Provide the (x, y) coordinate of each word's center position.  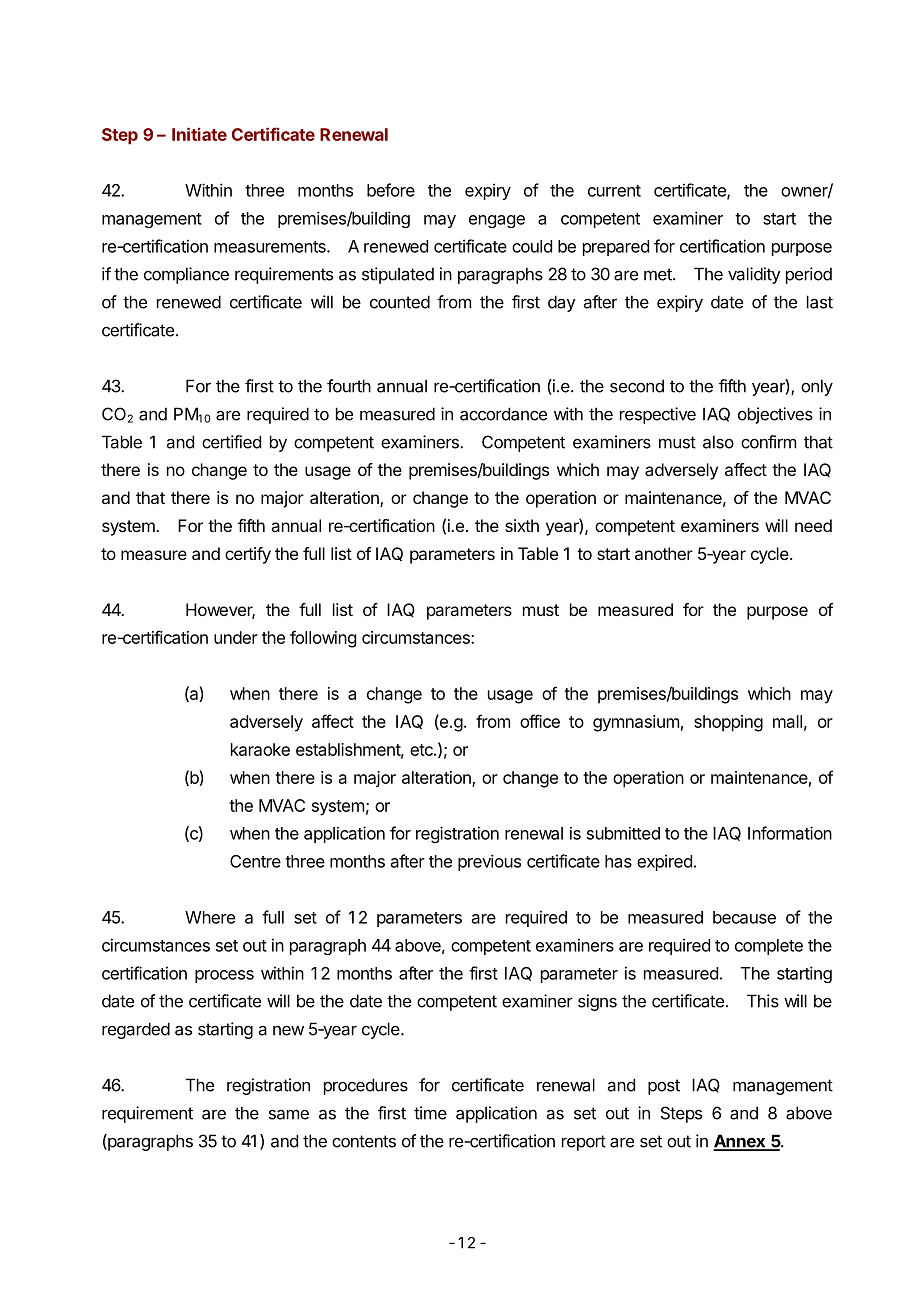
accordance (503, 414)
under (236, 637)
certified (231, 442)
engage (497, 221)
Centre (255, 861)
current (614, 191)
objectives (775, 415)
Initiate (199, 134)
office (540, 721)
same (289, 1114)
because (744, 917)
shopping (728, 723)
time (430, 1113)
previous (489, 862)
